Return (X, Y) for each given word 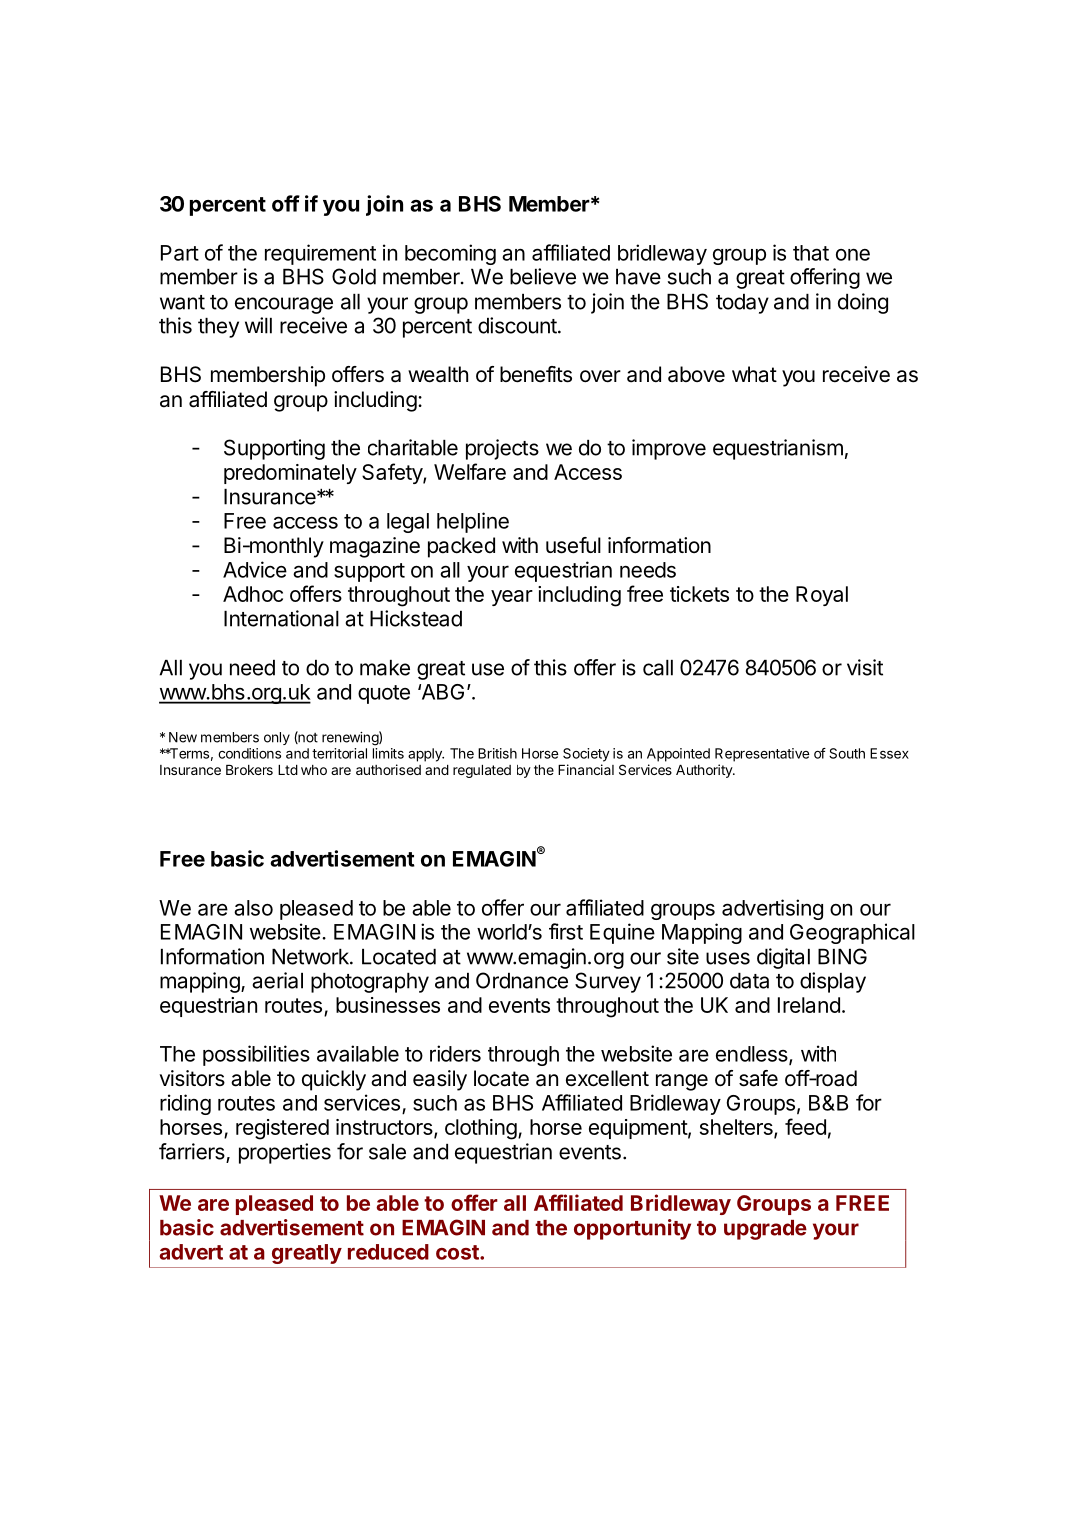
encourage (284, 305)
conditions (249, 753)
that (811, 253)
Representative (762, 755)
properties (285, 1153)
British (497, 753)
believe (543, 276)
